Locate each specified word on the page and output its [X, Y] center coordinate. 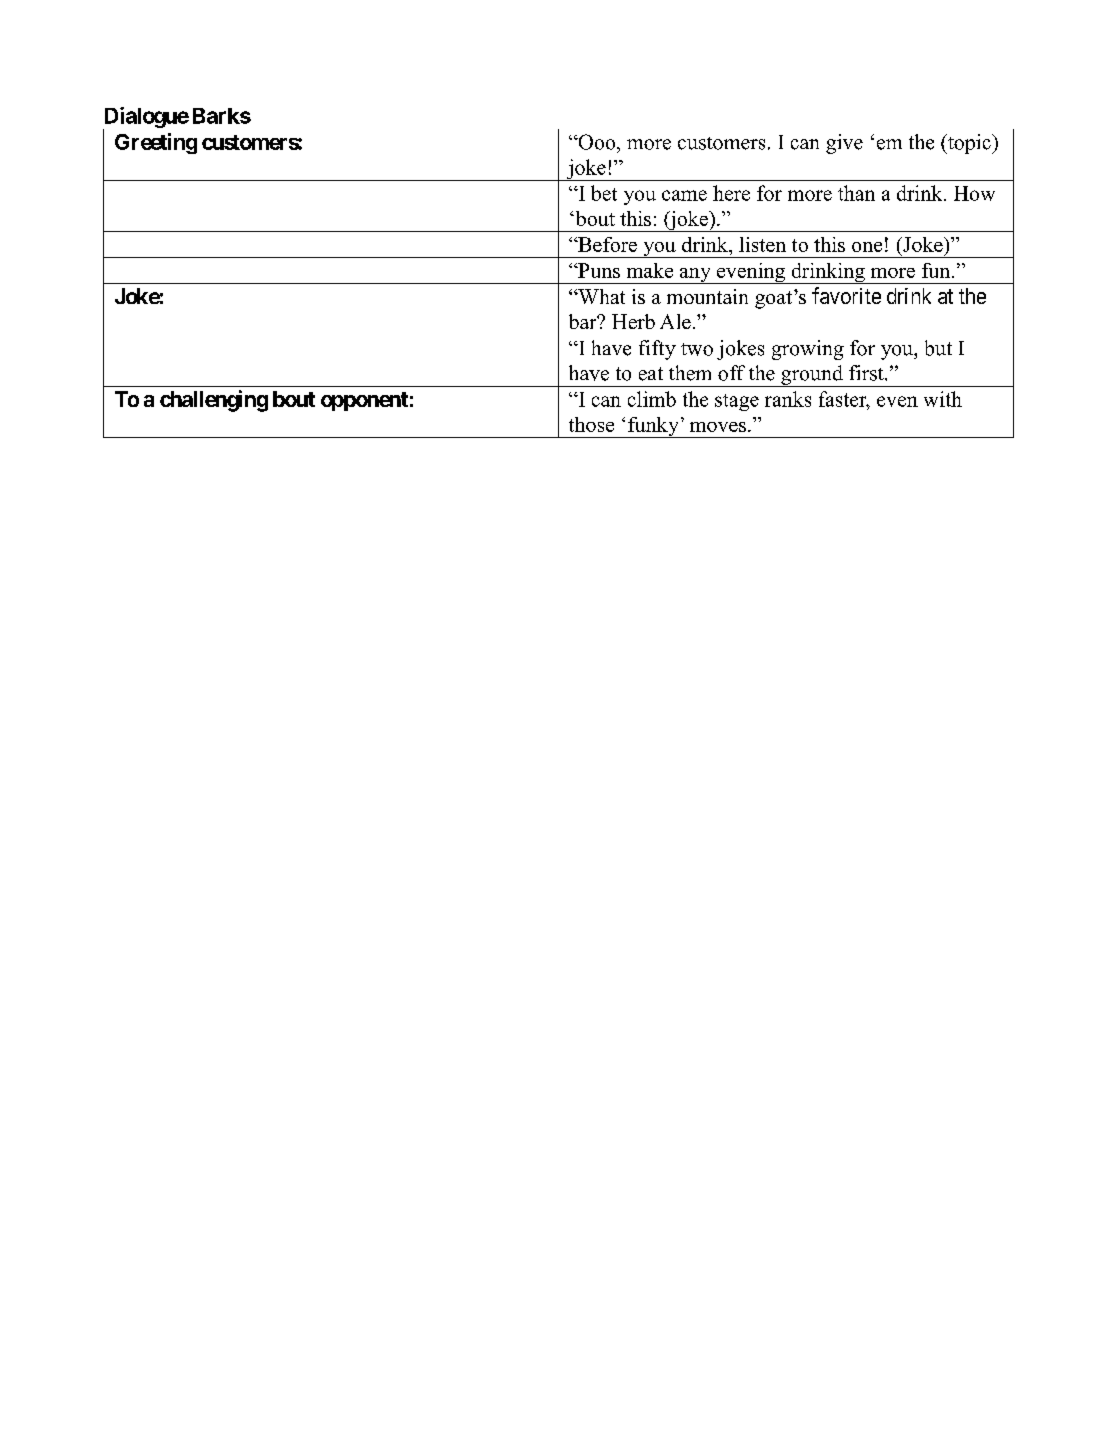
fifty [657, 350]
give [844, 144]
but [938, 348]
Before [606, 244]
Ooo [597, 142]
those [591, 424]
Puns [598, 270]
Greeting [156, 143]
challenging [214, 401]
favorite [846, 295]
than [856, 193]
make [650, 270]
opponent [364, 401]
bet [604, 193]
